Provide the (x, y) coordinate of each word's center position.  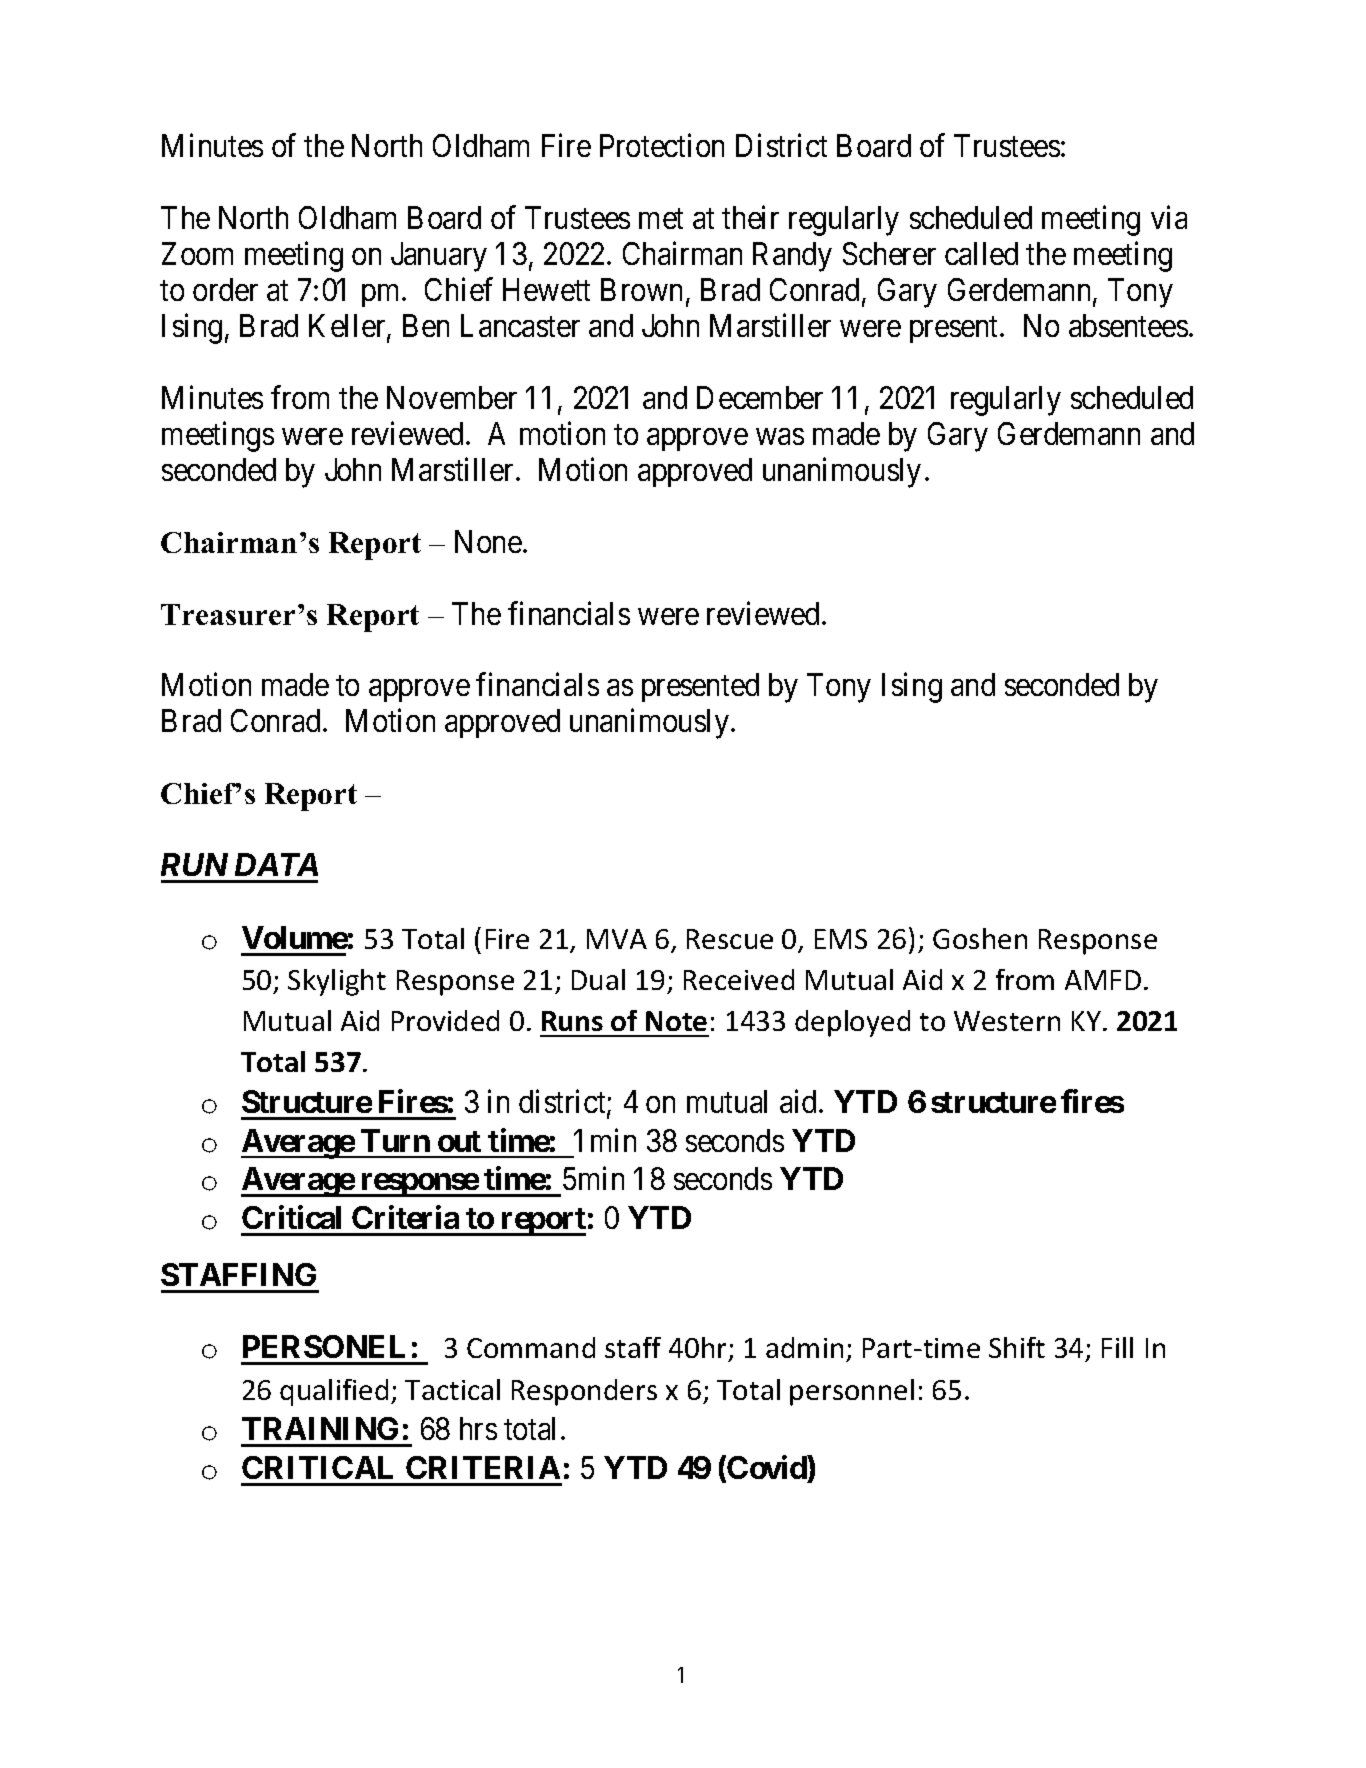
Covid (767, 1467)
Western (1007, 1021)
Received (739, 979)
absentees (1128, 325)
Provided (445, 1020)
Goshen (980, 938)
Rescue (730, 939)
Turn (395, 1140)
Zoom (197, 253)
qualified (334, 1392)
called (981, 253)
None (488, 541)
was (780, 436)
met (661, 219)
